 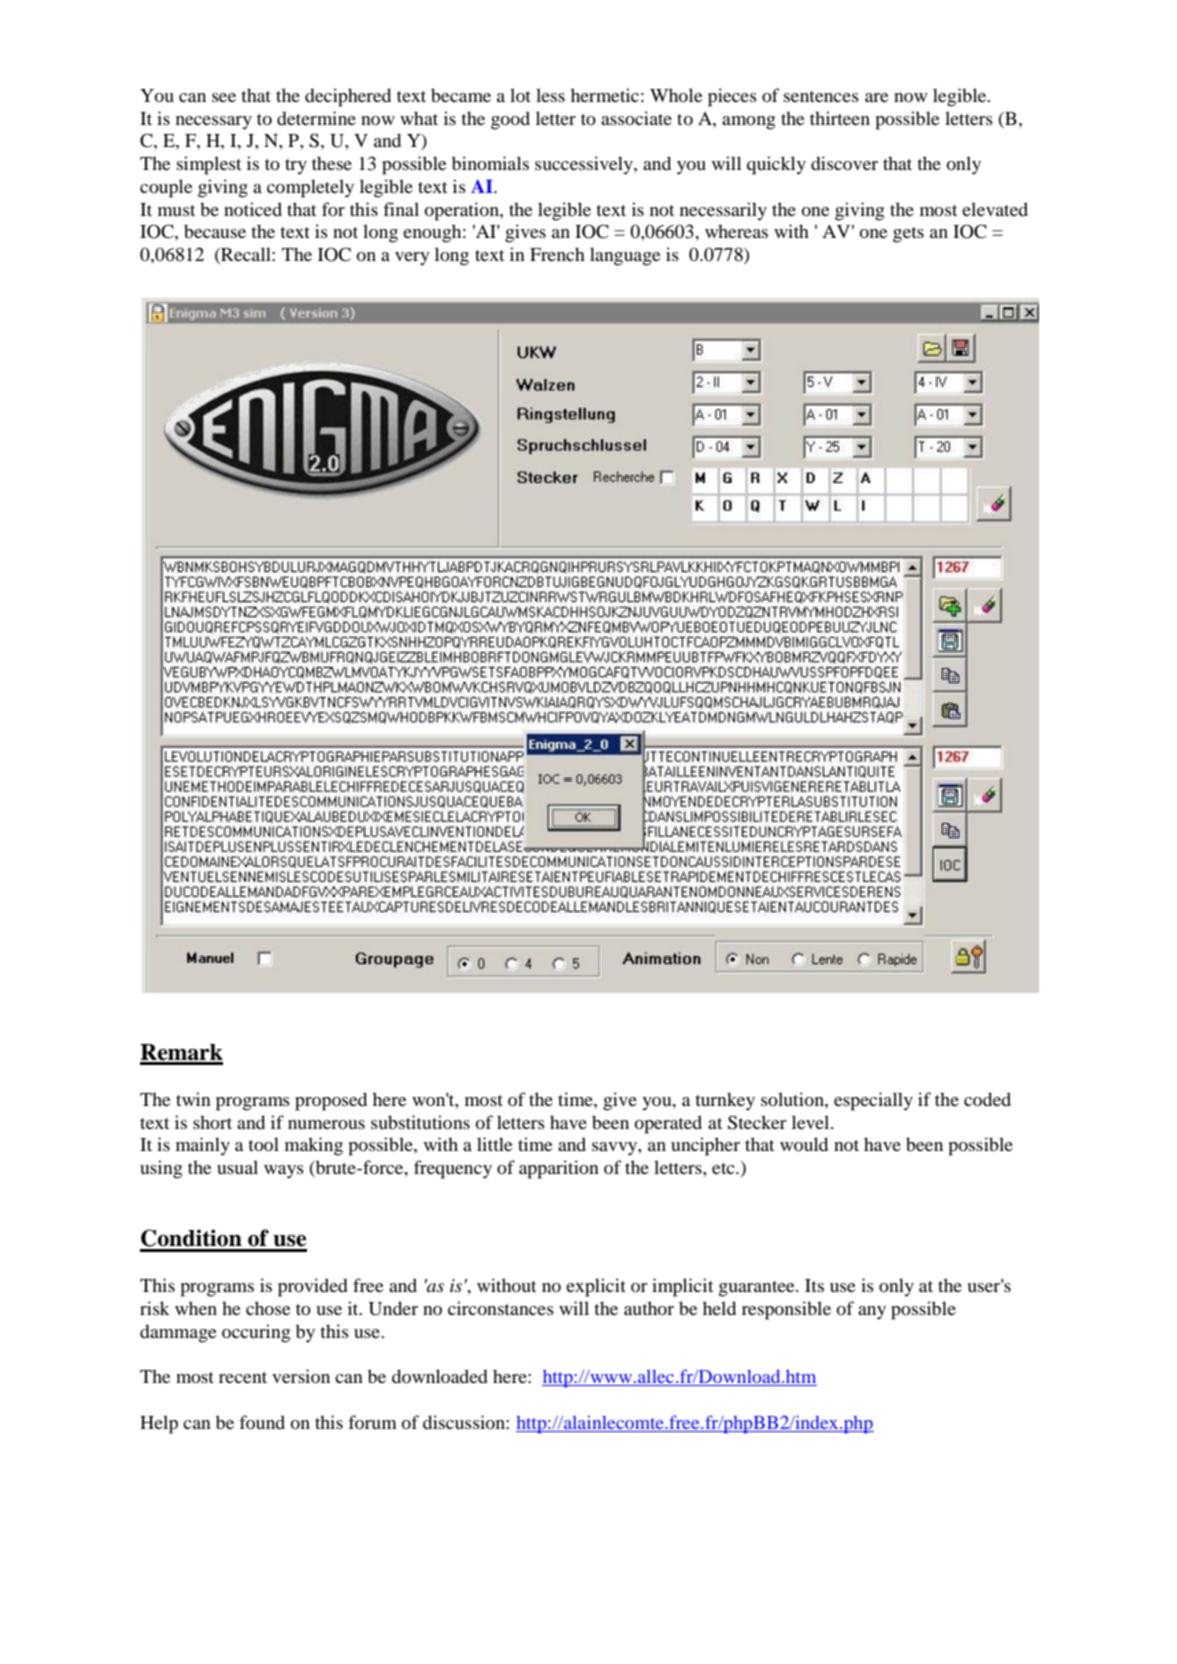 What do you see at coordinates (193, 1099) in the image?
I see `twin` at bounding box center [193, 1099].
